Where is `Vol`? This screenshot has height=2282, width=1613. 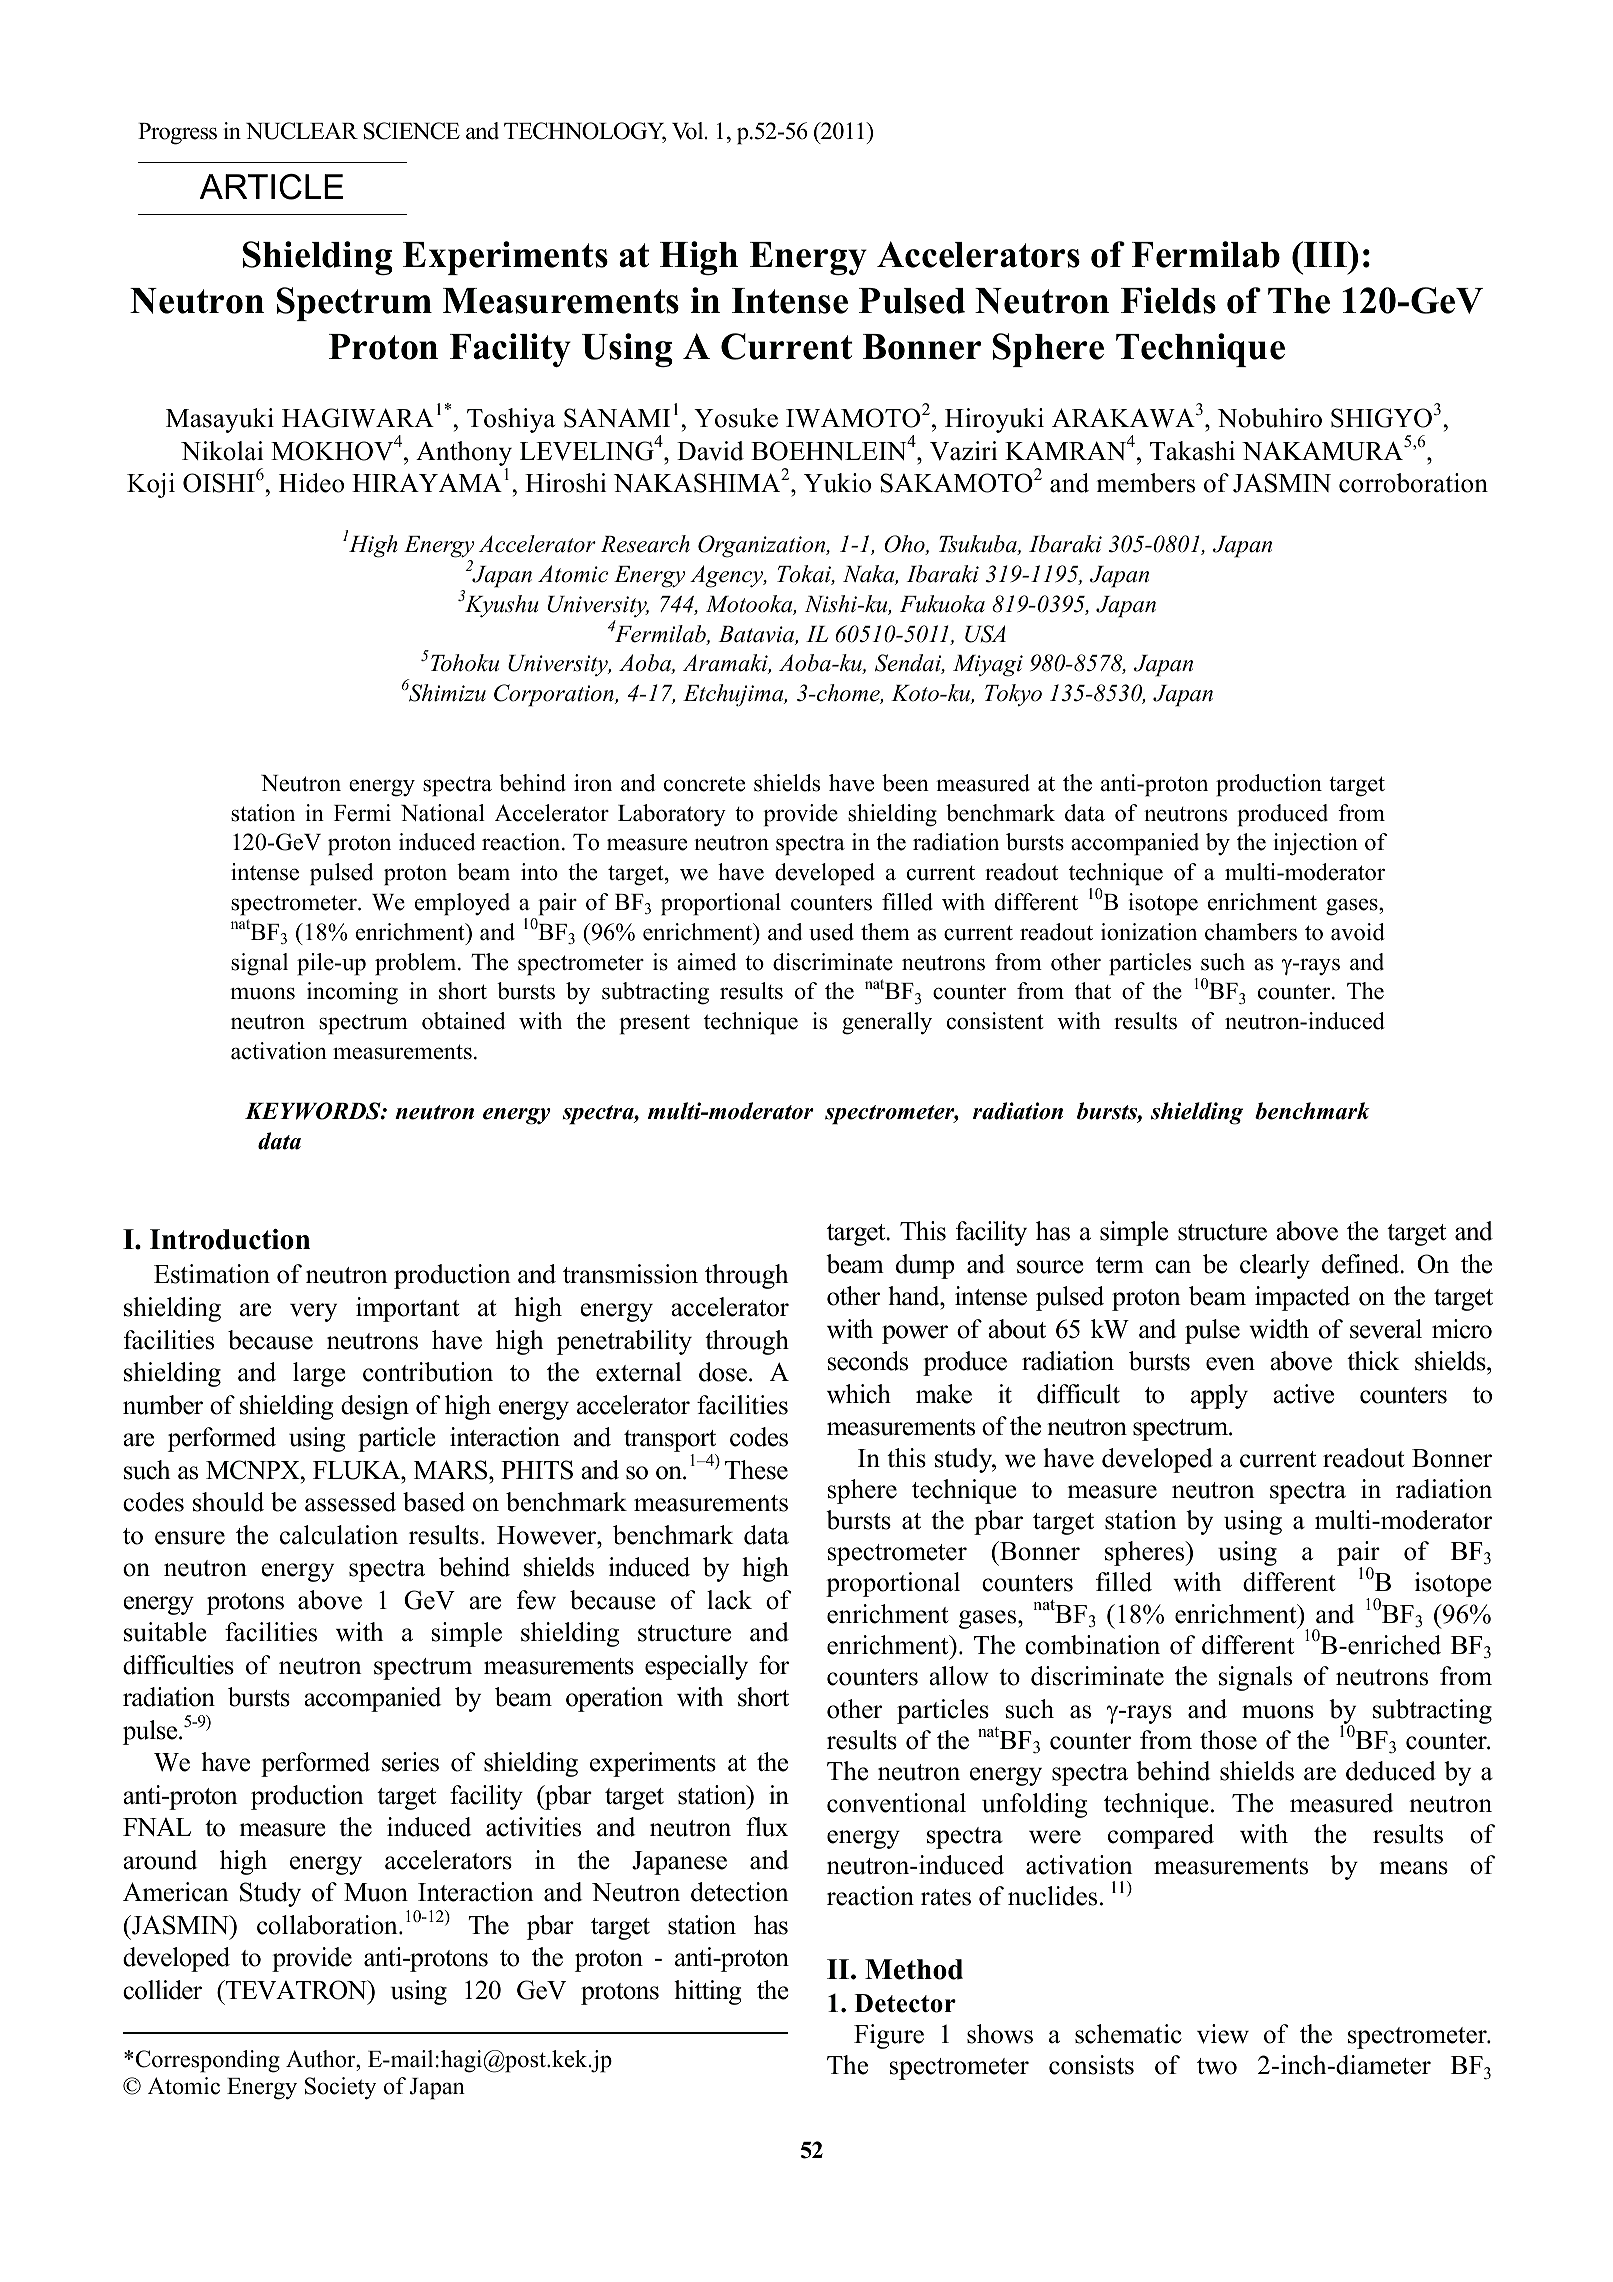
Vol is located at coordinates (689, 131).
